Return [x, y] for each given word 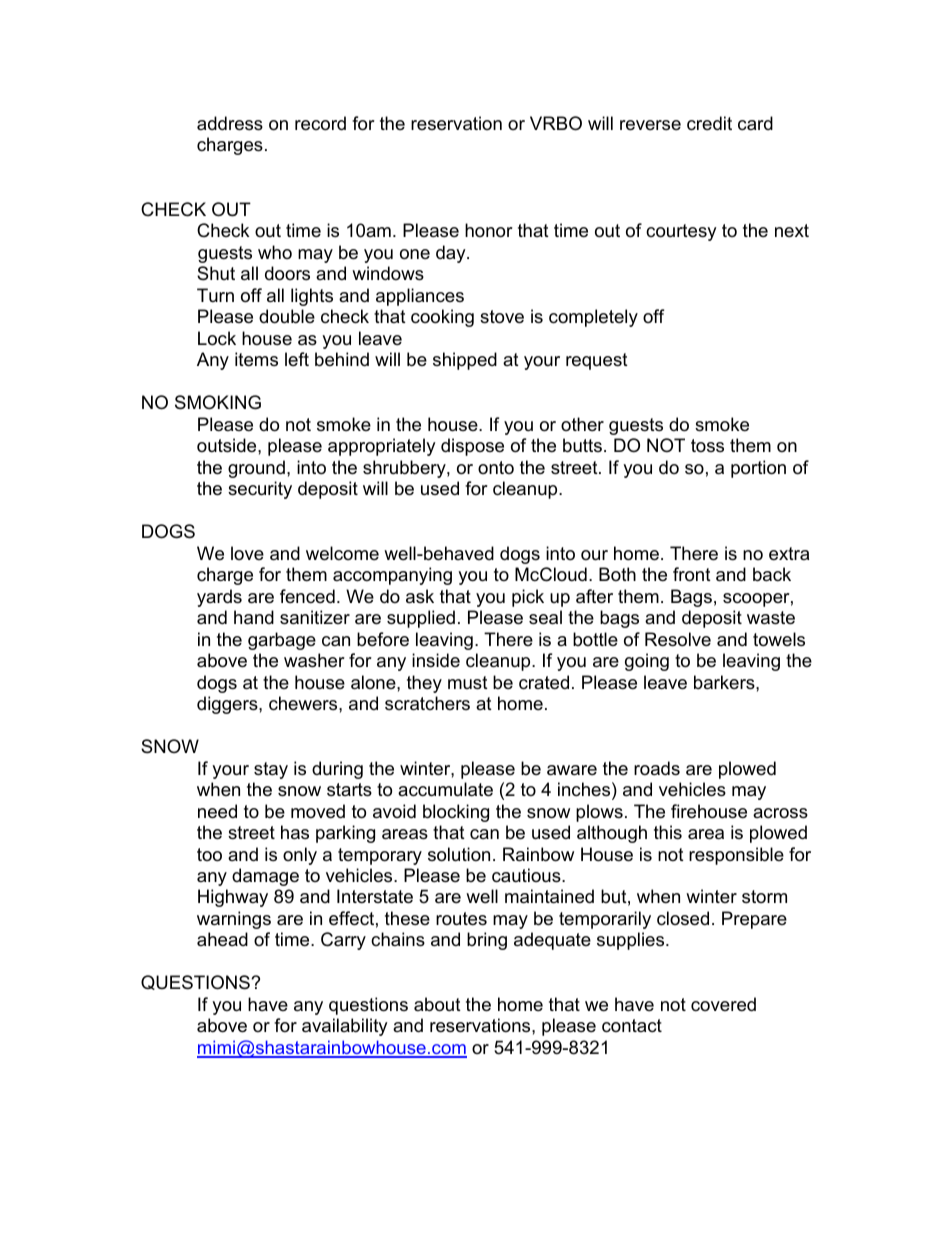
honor [489, 230]
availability [345, 1027]
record [320, 123]
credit [709, 123]
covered [723, 1004]
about [437, 1004]
